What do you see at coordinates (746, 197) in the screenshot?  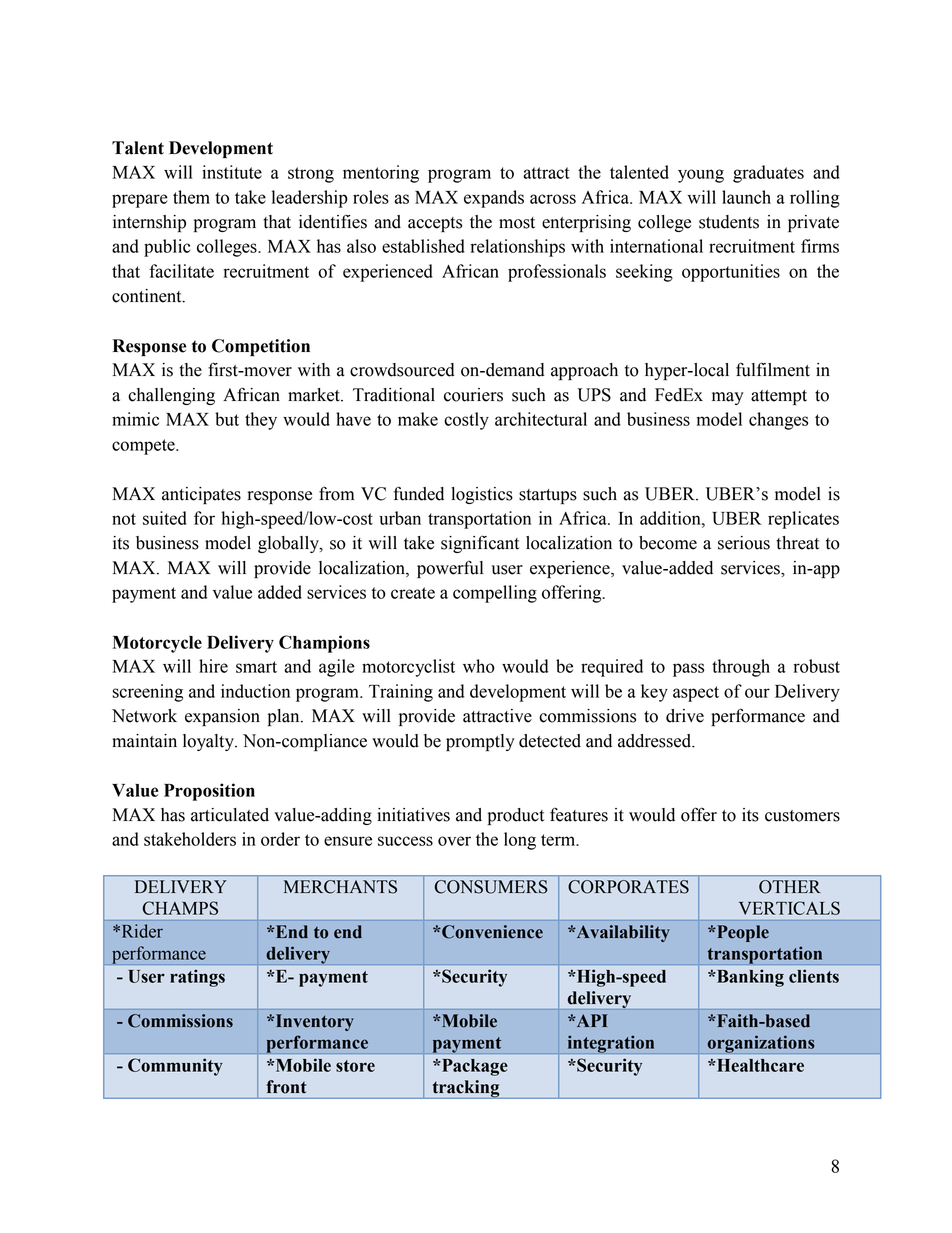 I see `launch` at bounding box center [746, 197].
